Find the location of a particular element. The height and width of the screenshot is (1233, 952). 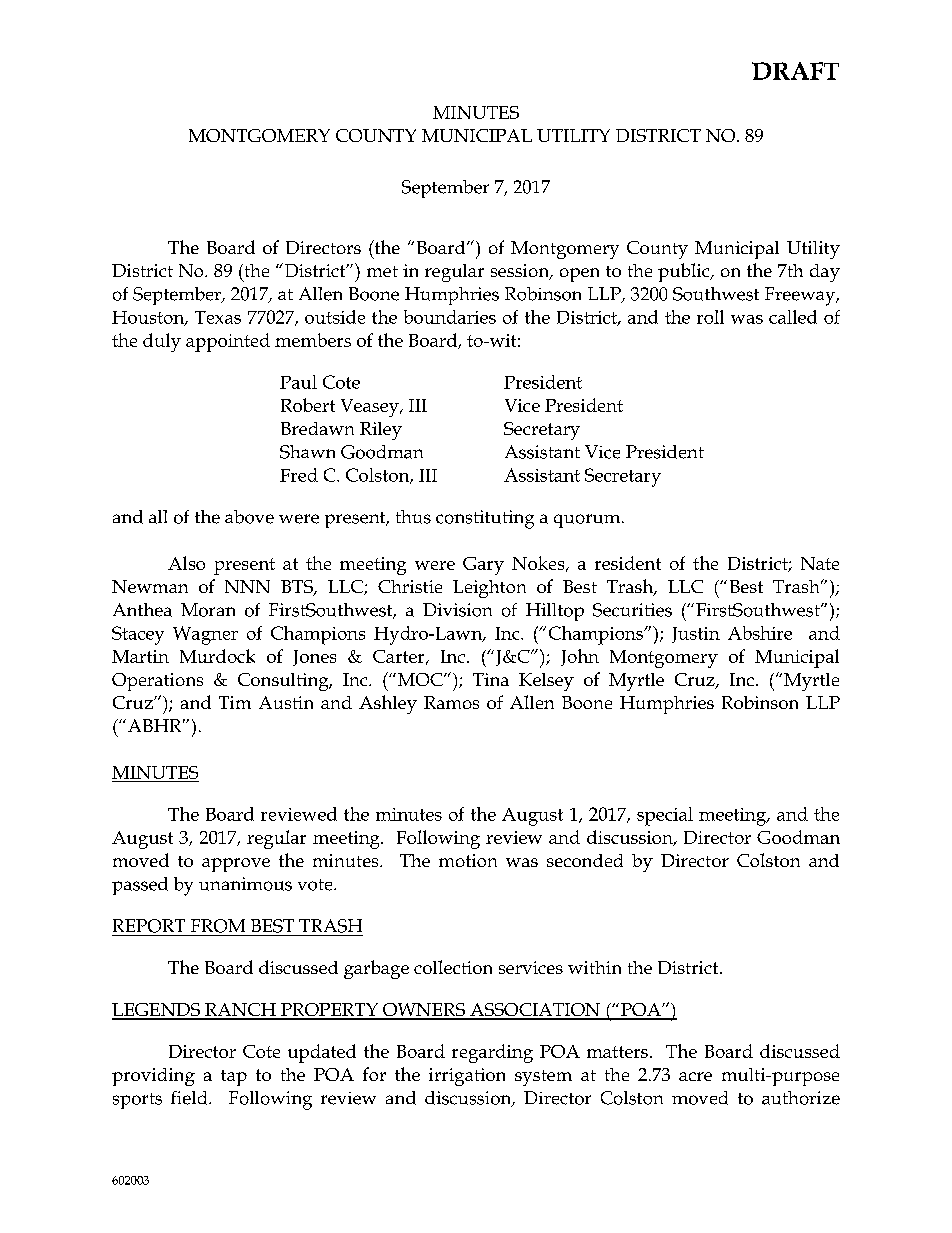

Leighton is located at coordinates (489, 589).
